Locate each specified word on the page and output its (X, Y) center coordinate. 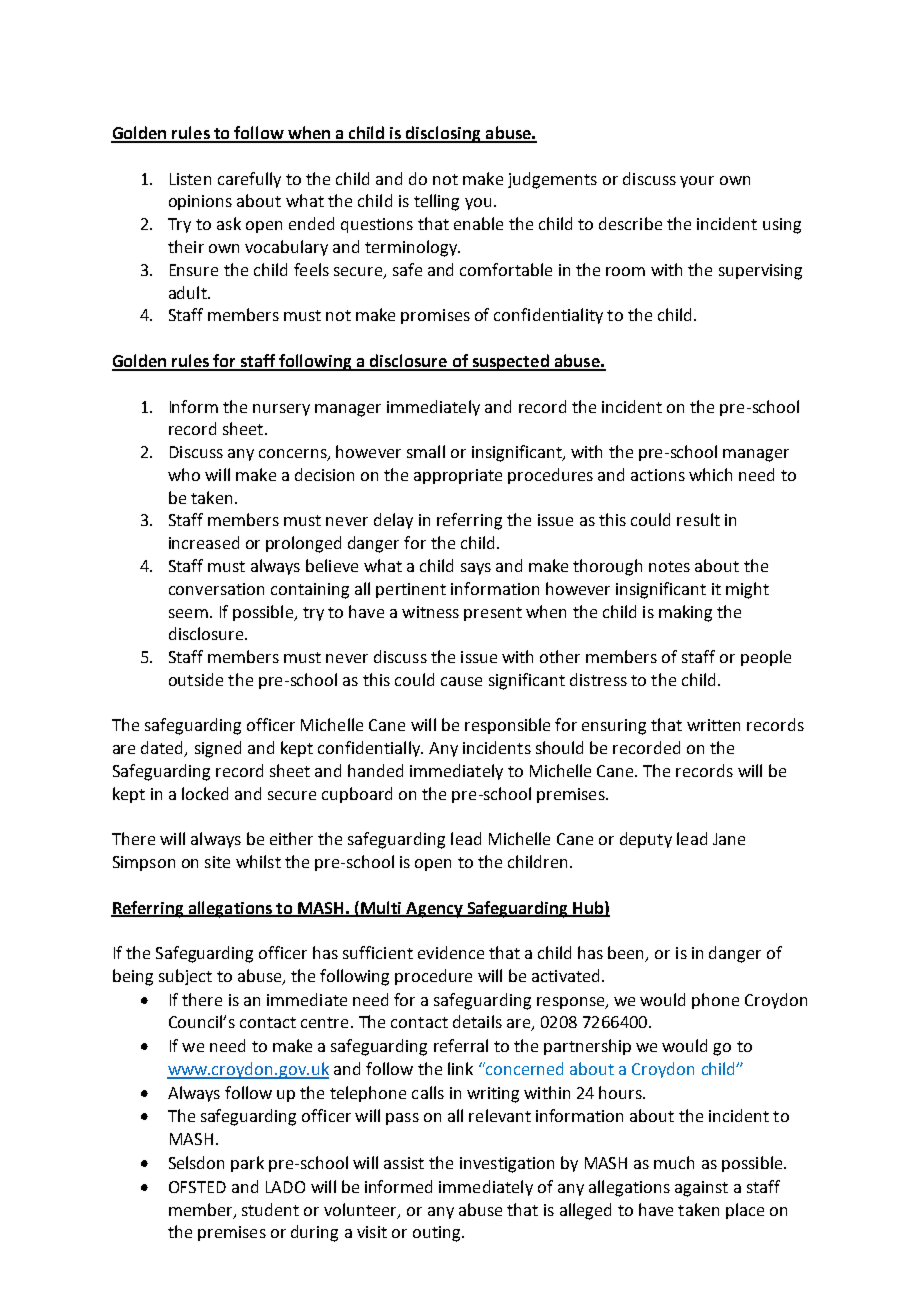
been (627, 954)
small (426, 451)
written (713, 725)
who (184, 474)
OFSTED (197, 1187)
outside (196, 679)
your (697, 182)
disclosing (444, 134)
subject (185, 977)
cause (461, 681)
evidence (451, 952)
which (710, 474)
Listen (190, 179)
